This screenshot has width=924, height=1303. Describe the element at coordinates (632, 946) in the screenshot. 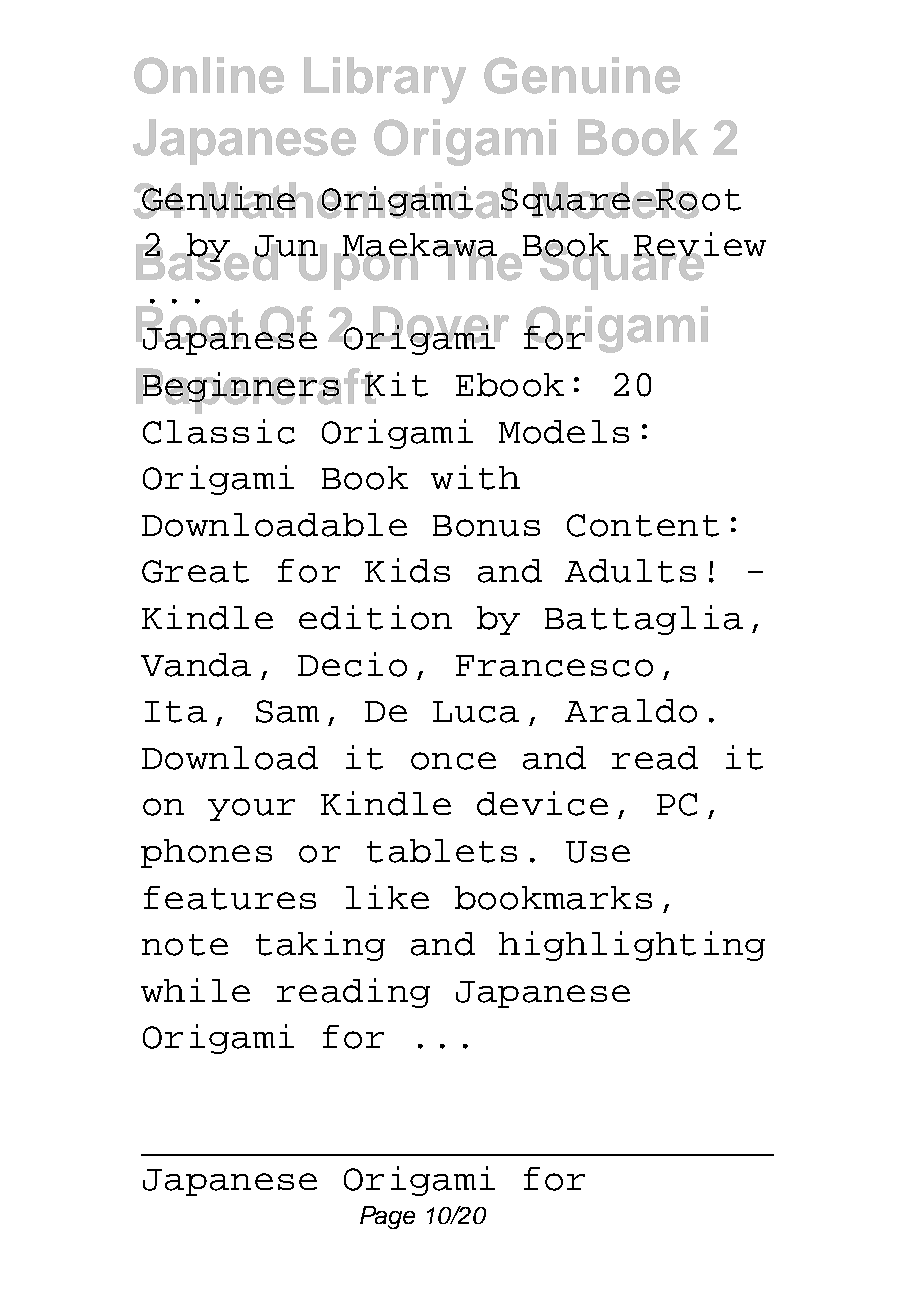

I see `highlighting` at that location.
